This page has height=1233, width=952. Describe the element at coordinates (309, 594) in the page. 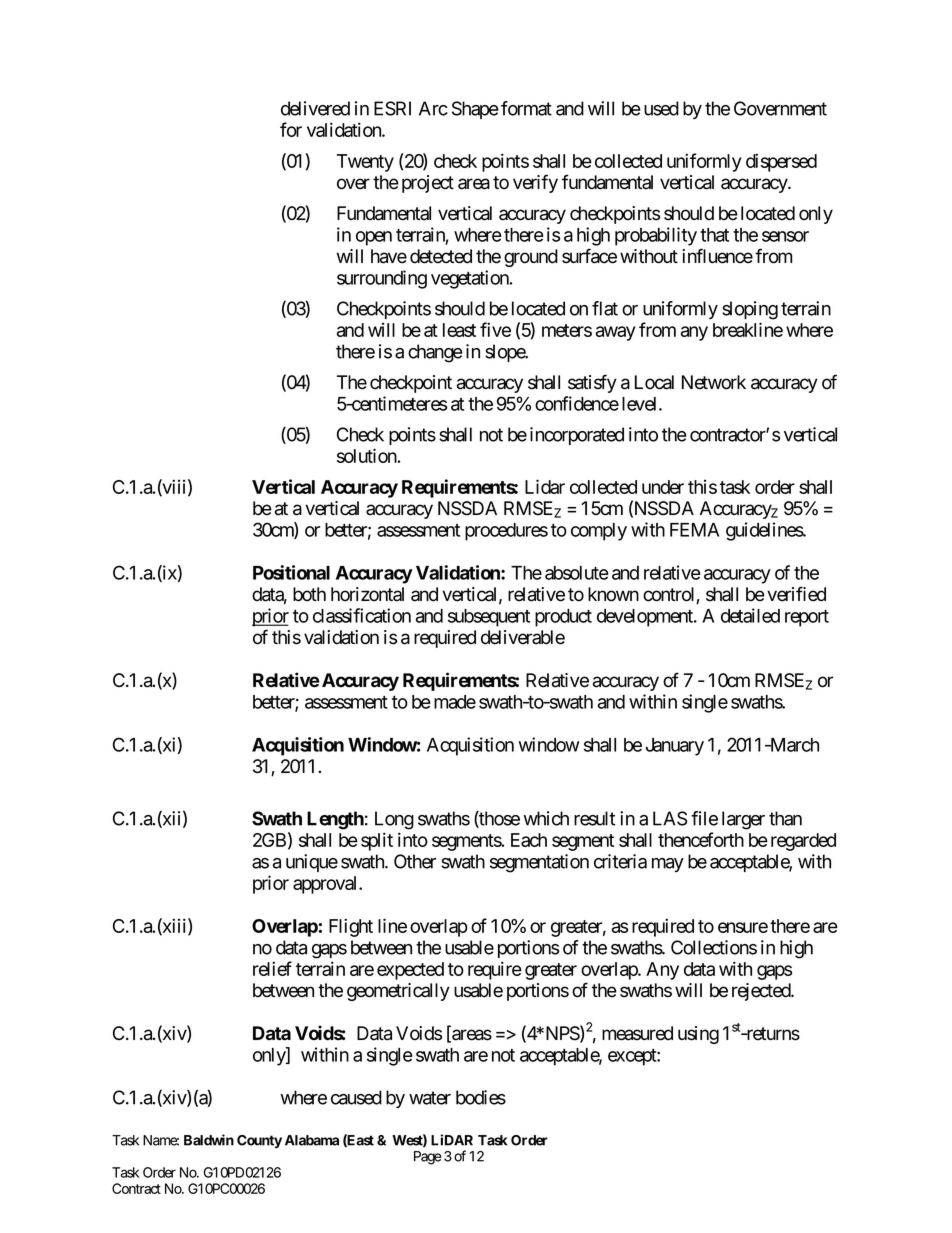

I see `both` at that location.
